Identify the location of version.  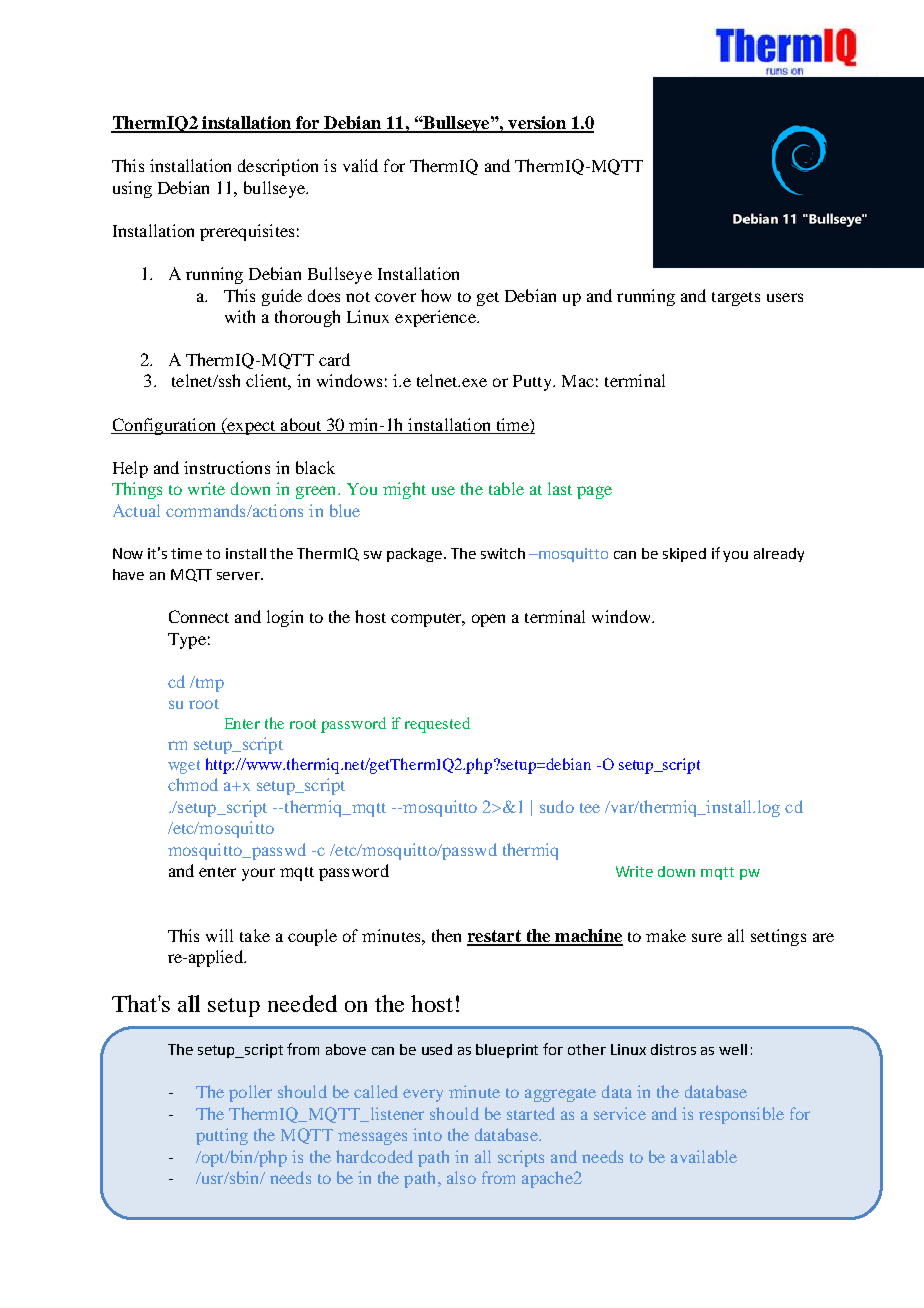
(537, 124).
